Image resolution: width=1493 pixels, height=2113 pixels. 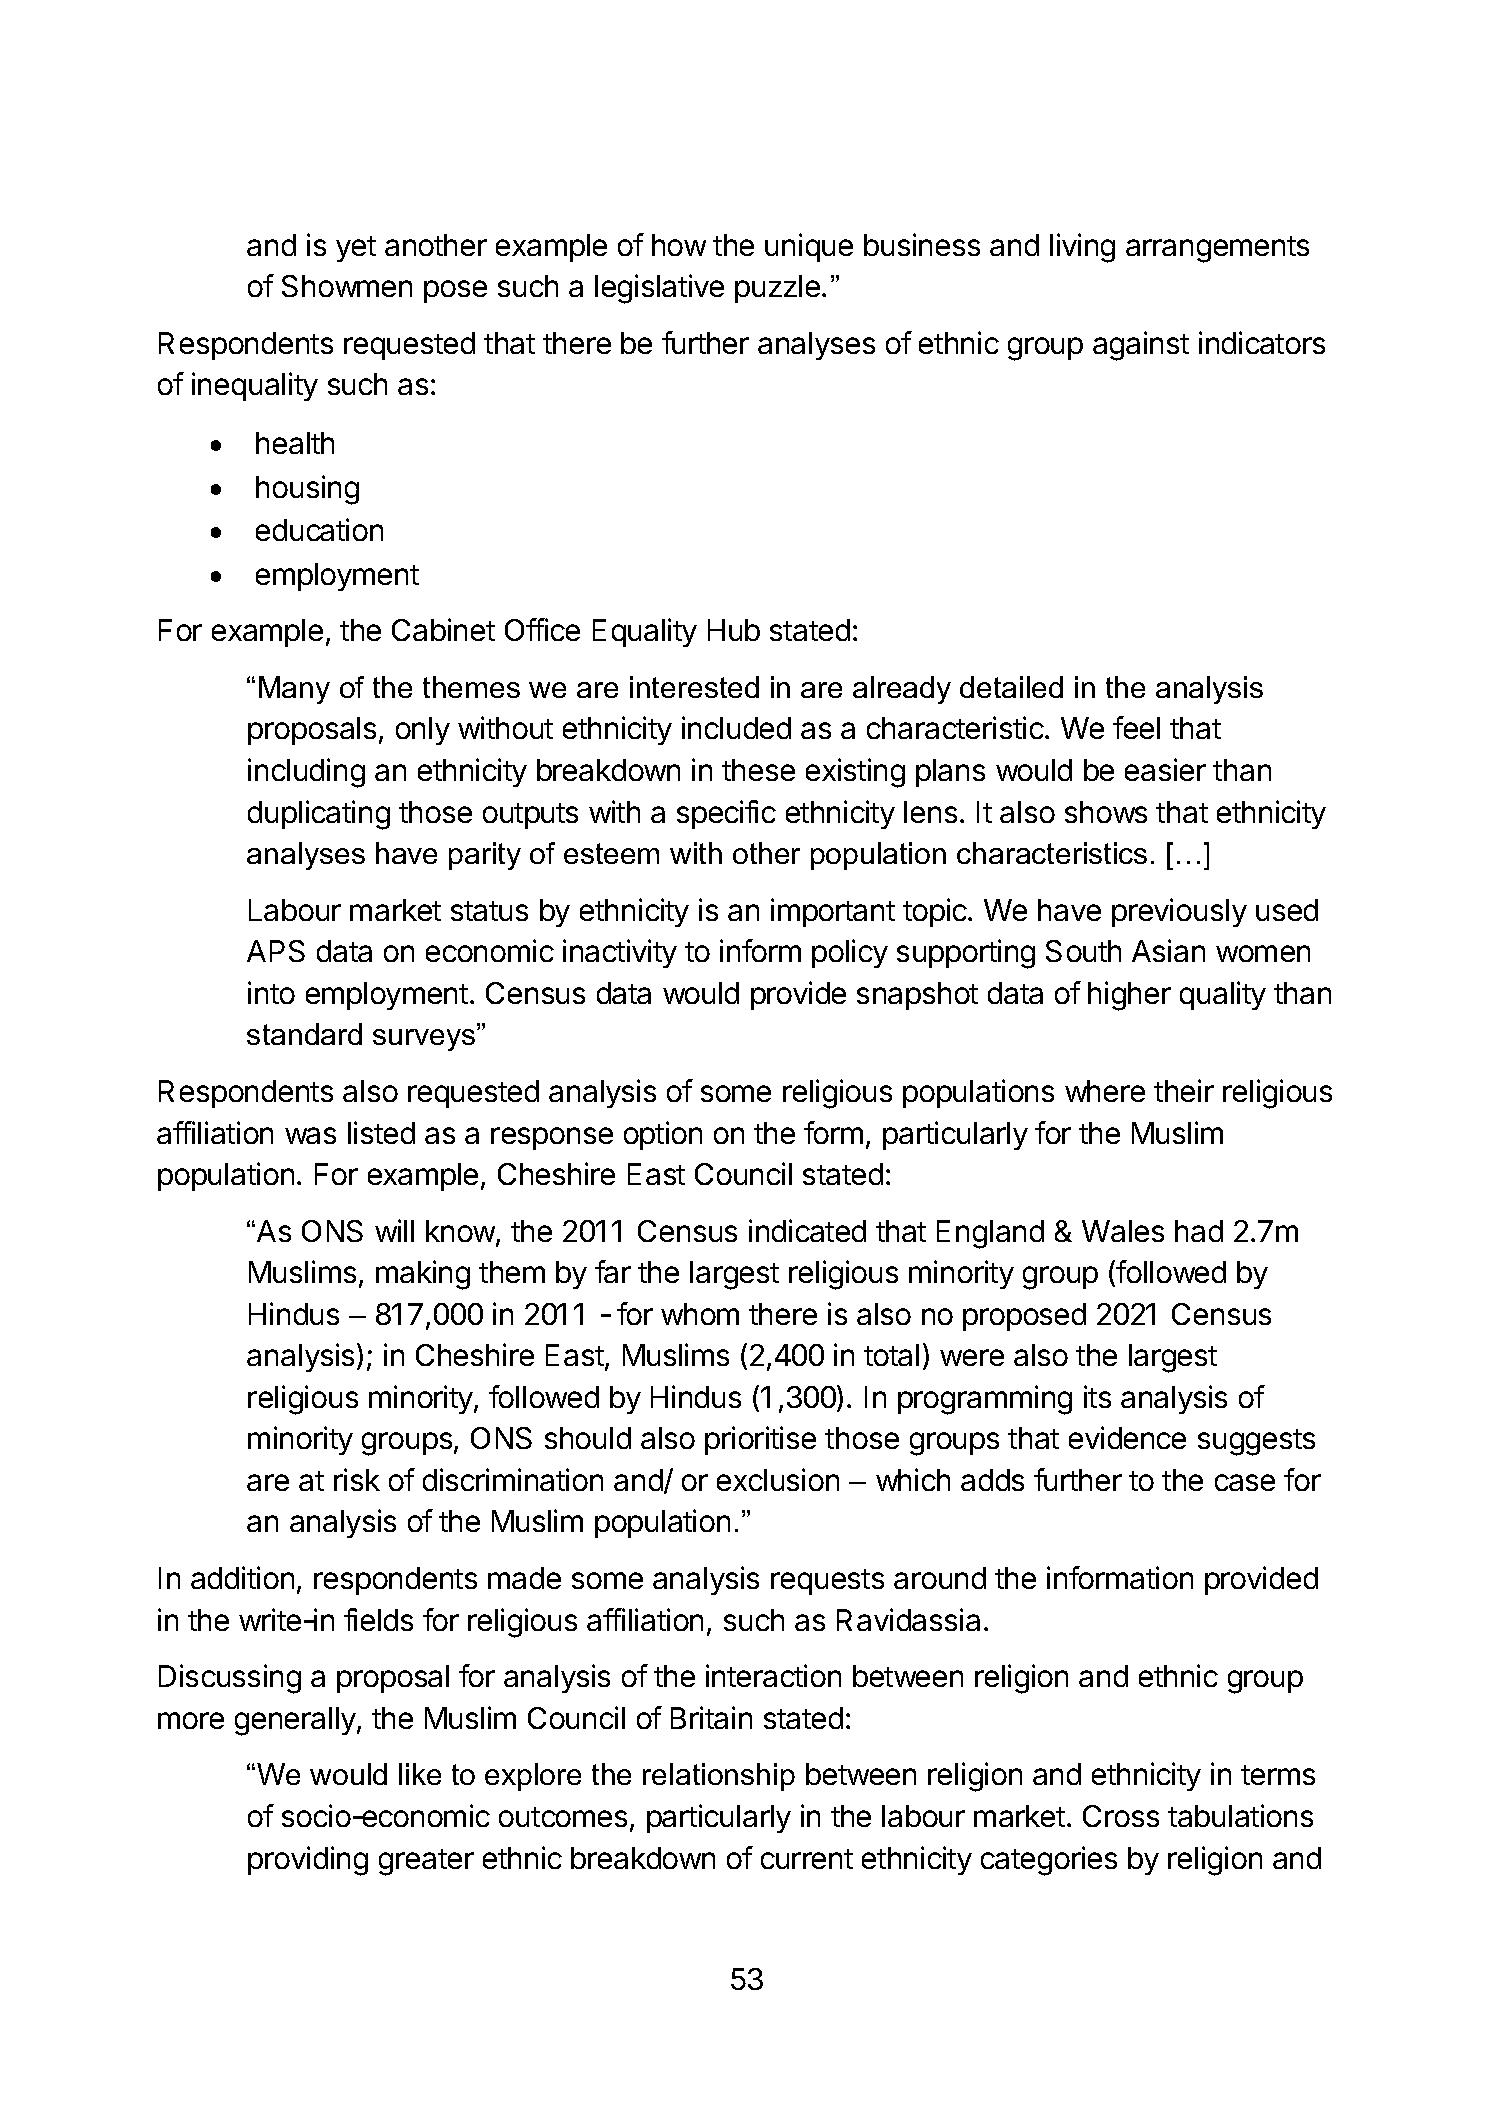 What do you see at coordinates (663, 1135) in the screenshot?
I see `option` at bounding box center [663, 1135].
